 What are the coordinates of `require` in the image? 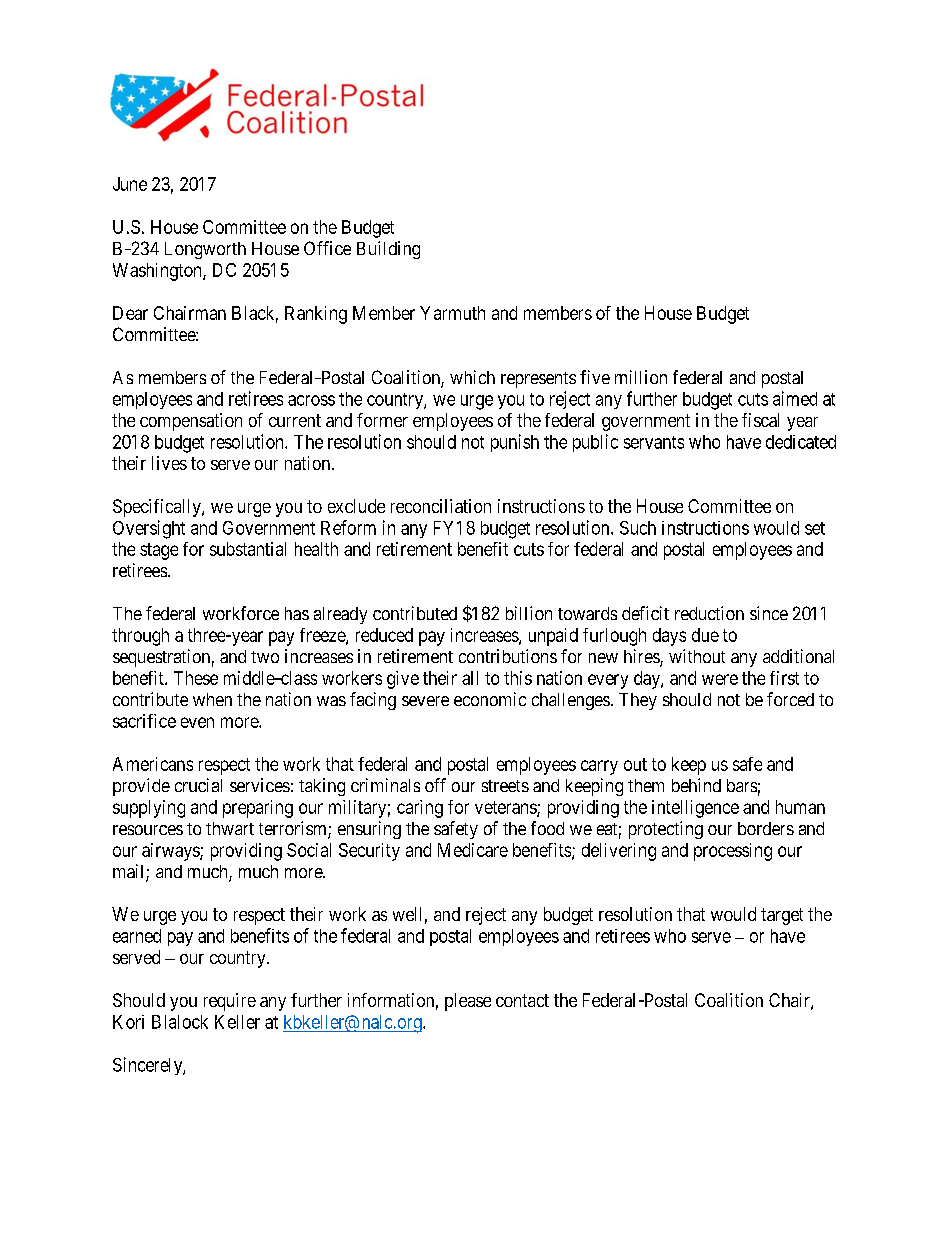 It's located at (230, 1002).
